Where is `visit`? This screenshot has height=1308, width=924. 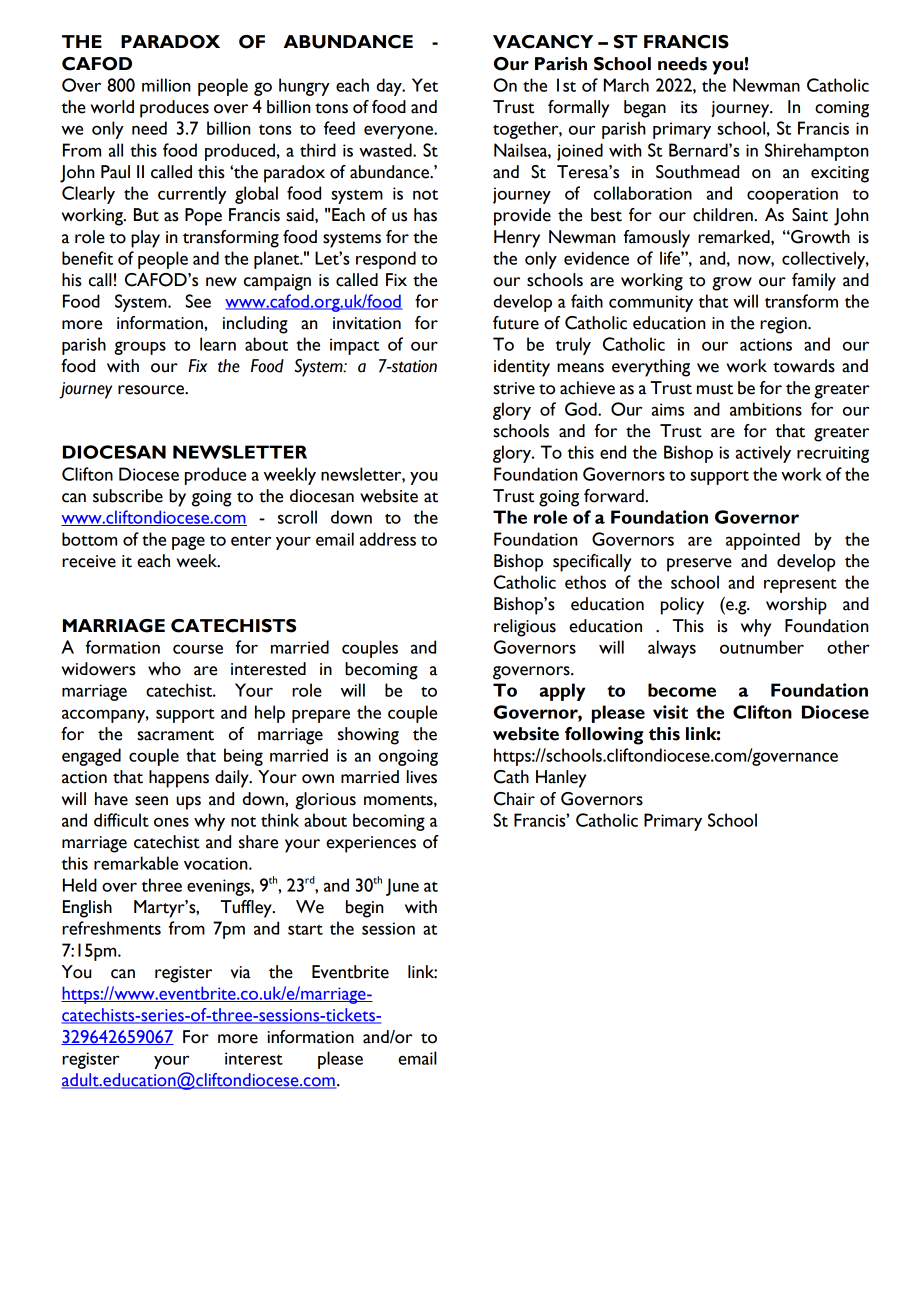 visit is located at coordinates (670, 712).
